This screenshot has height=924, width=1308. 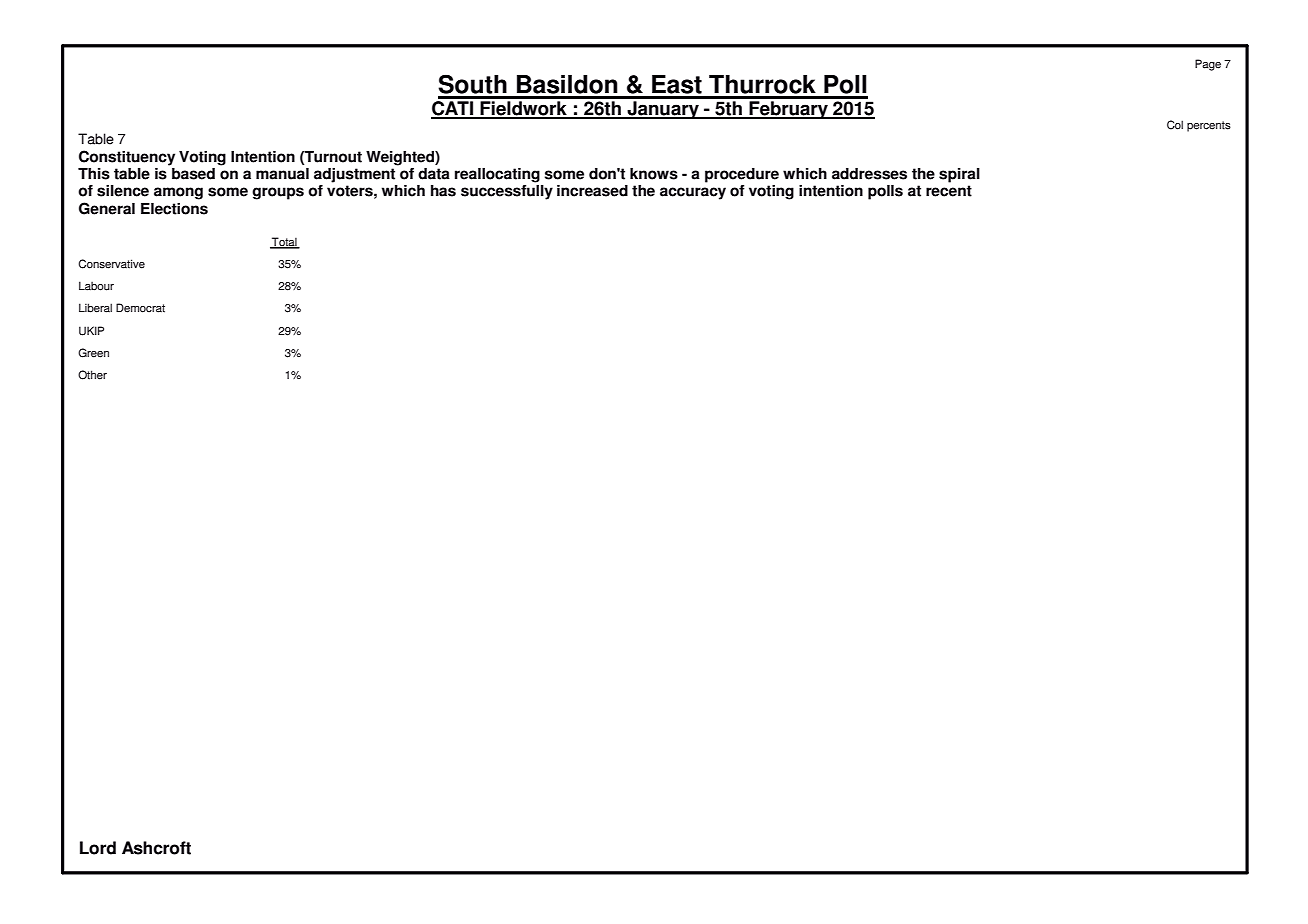 What do you see at coordinates (98, 848) in the screenshot?
I see `Lord` at bounding box center [98, 848].
